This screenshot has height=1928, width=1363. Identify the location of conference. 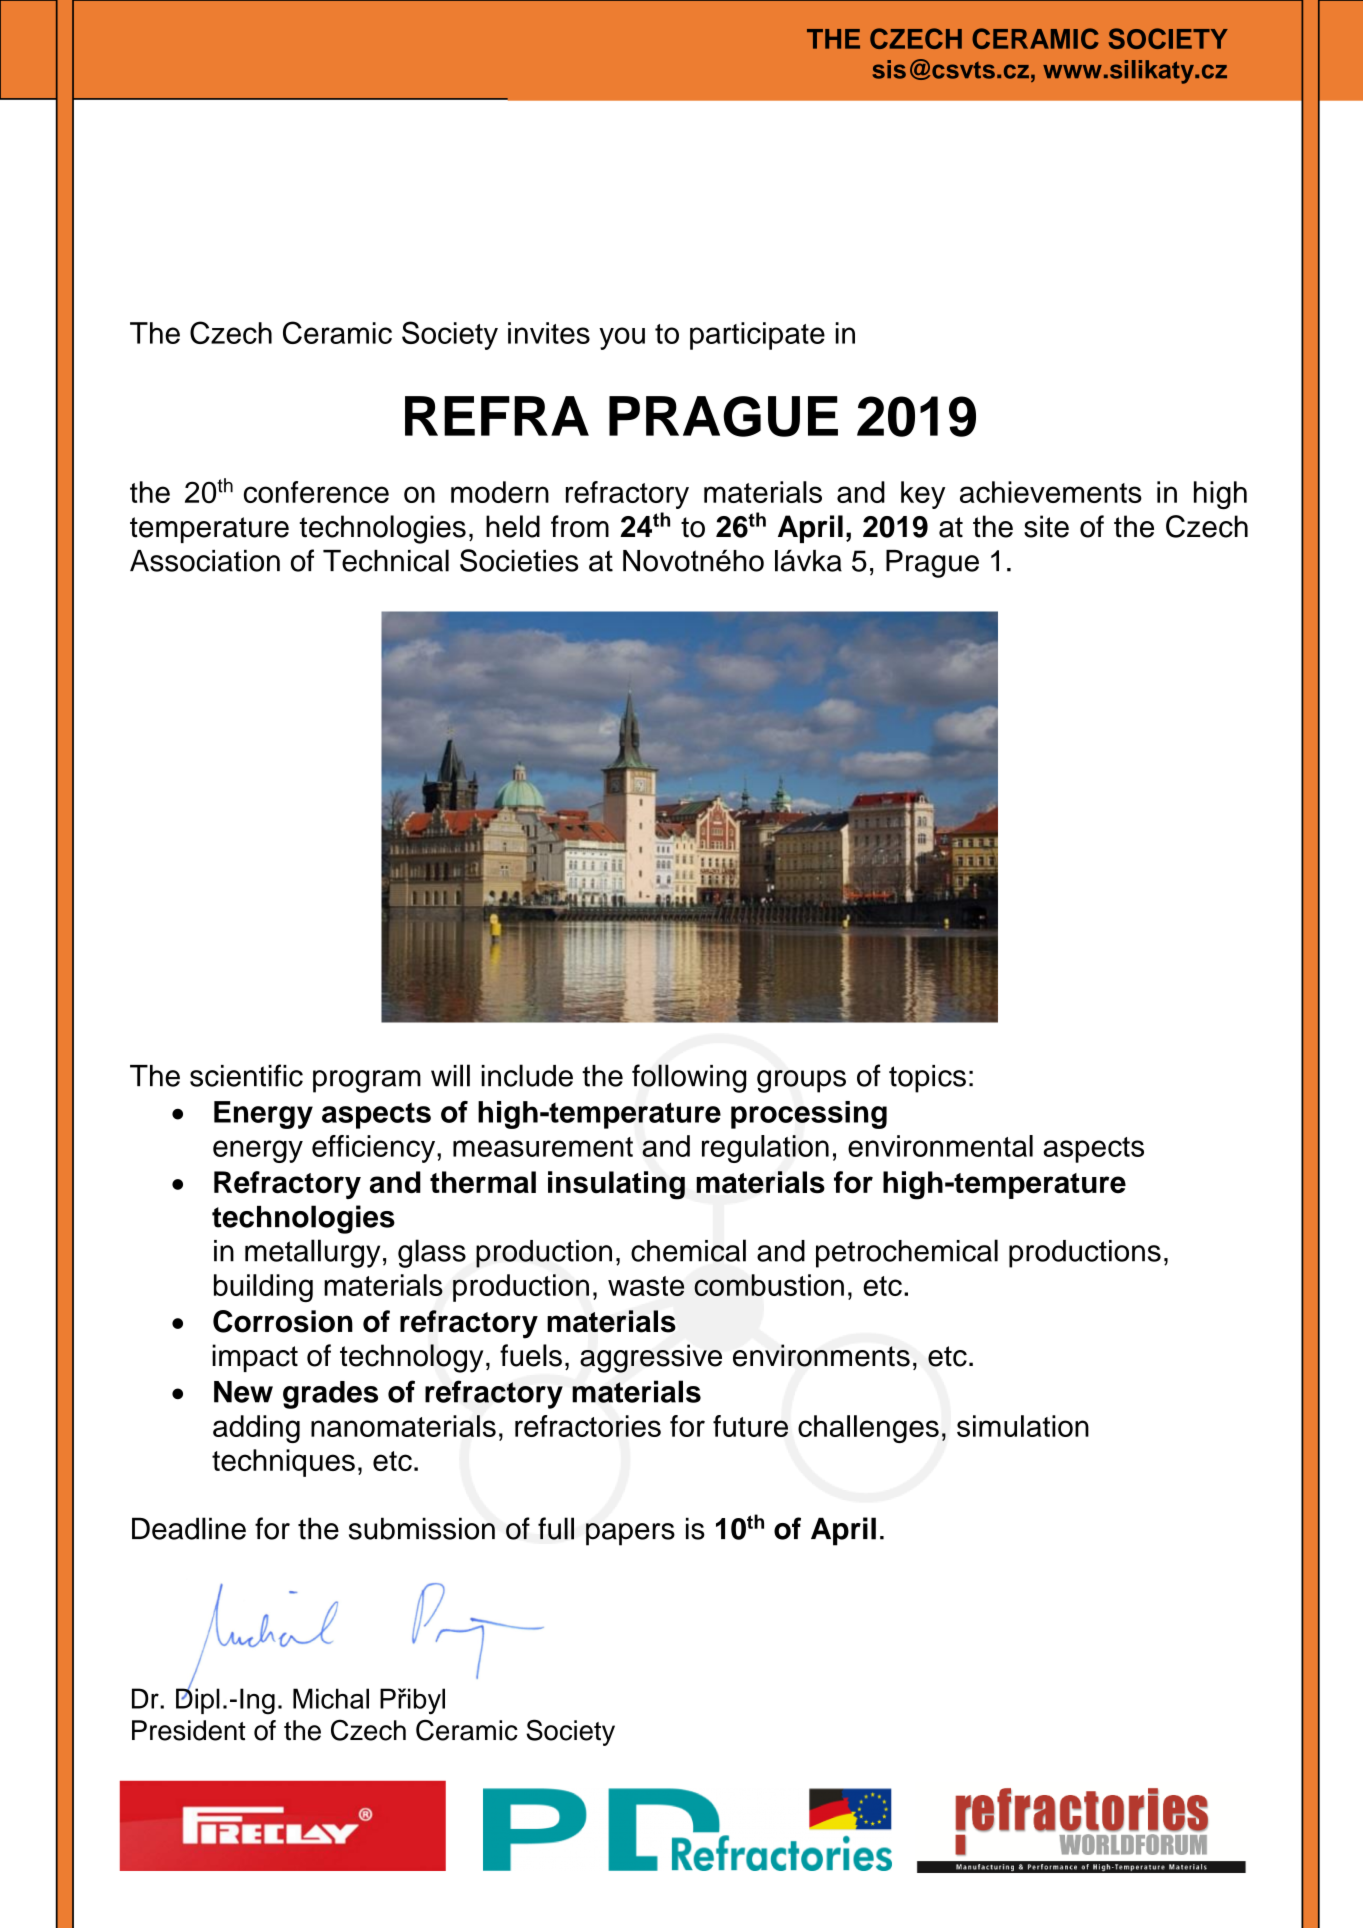
(316, 492).
